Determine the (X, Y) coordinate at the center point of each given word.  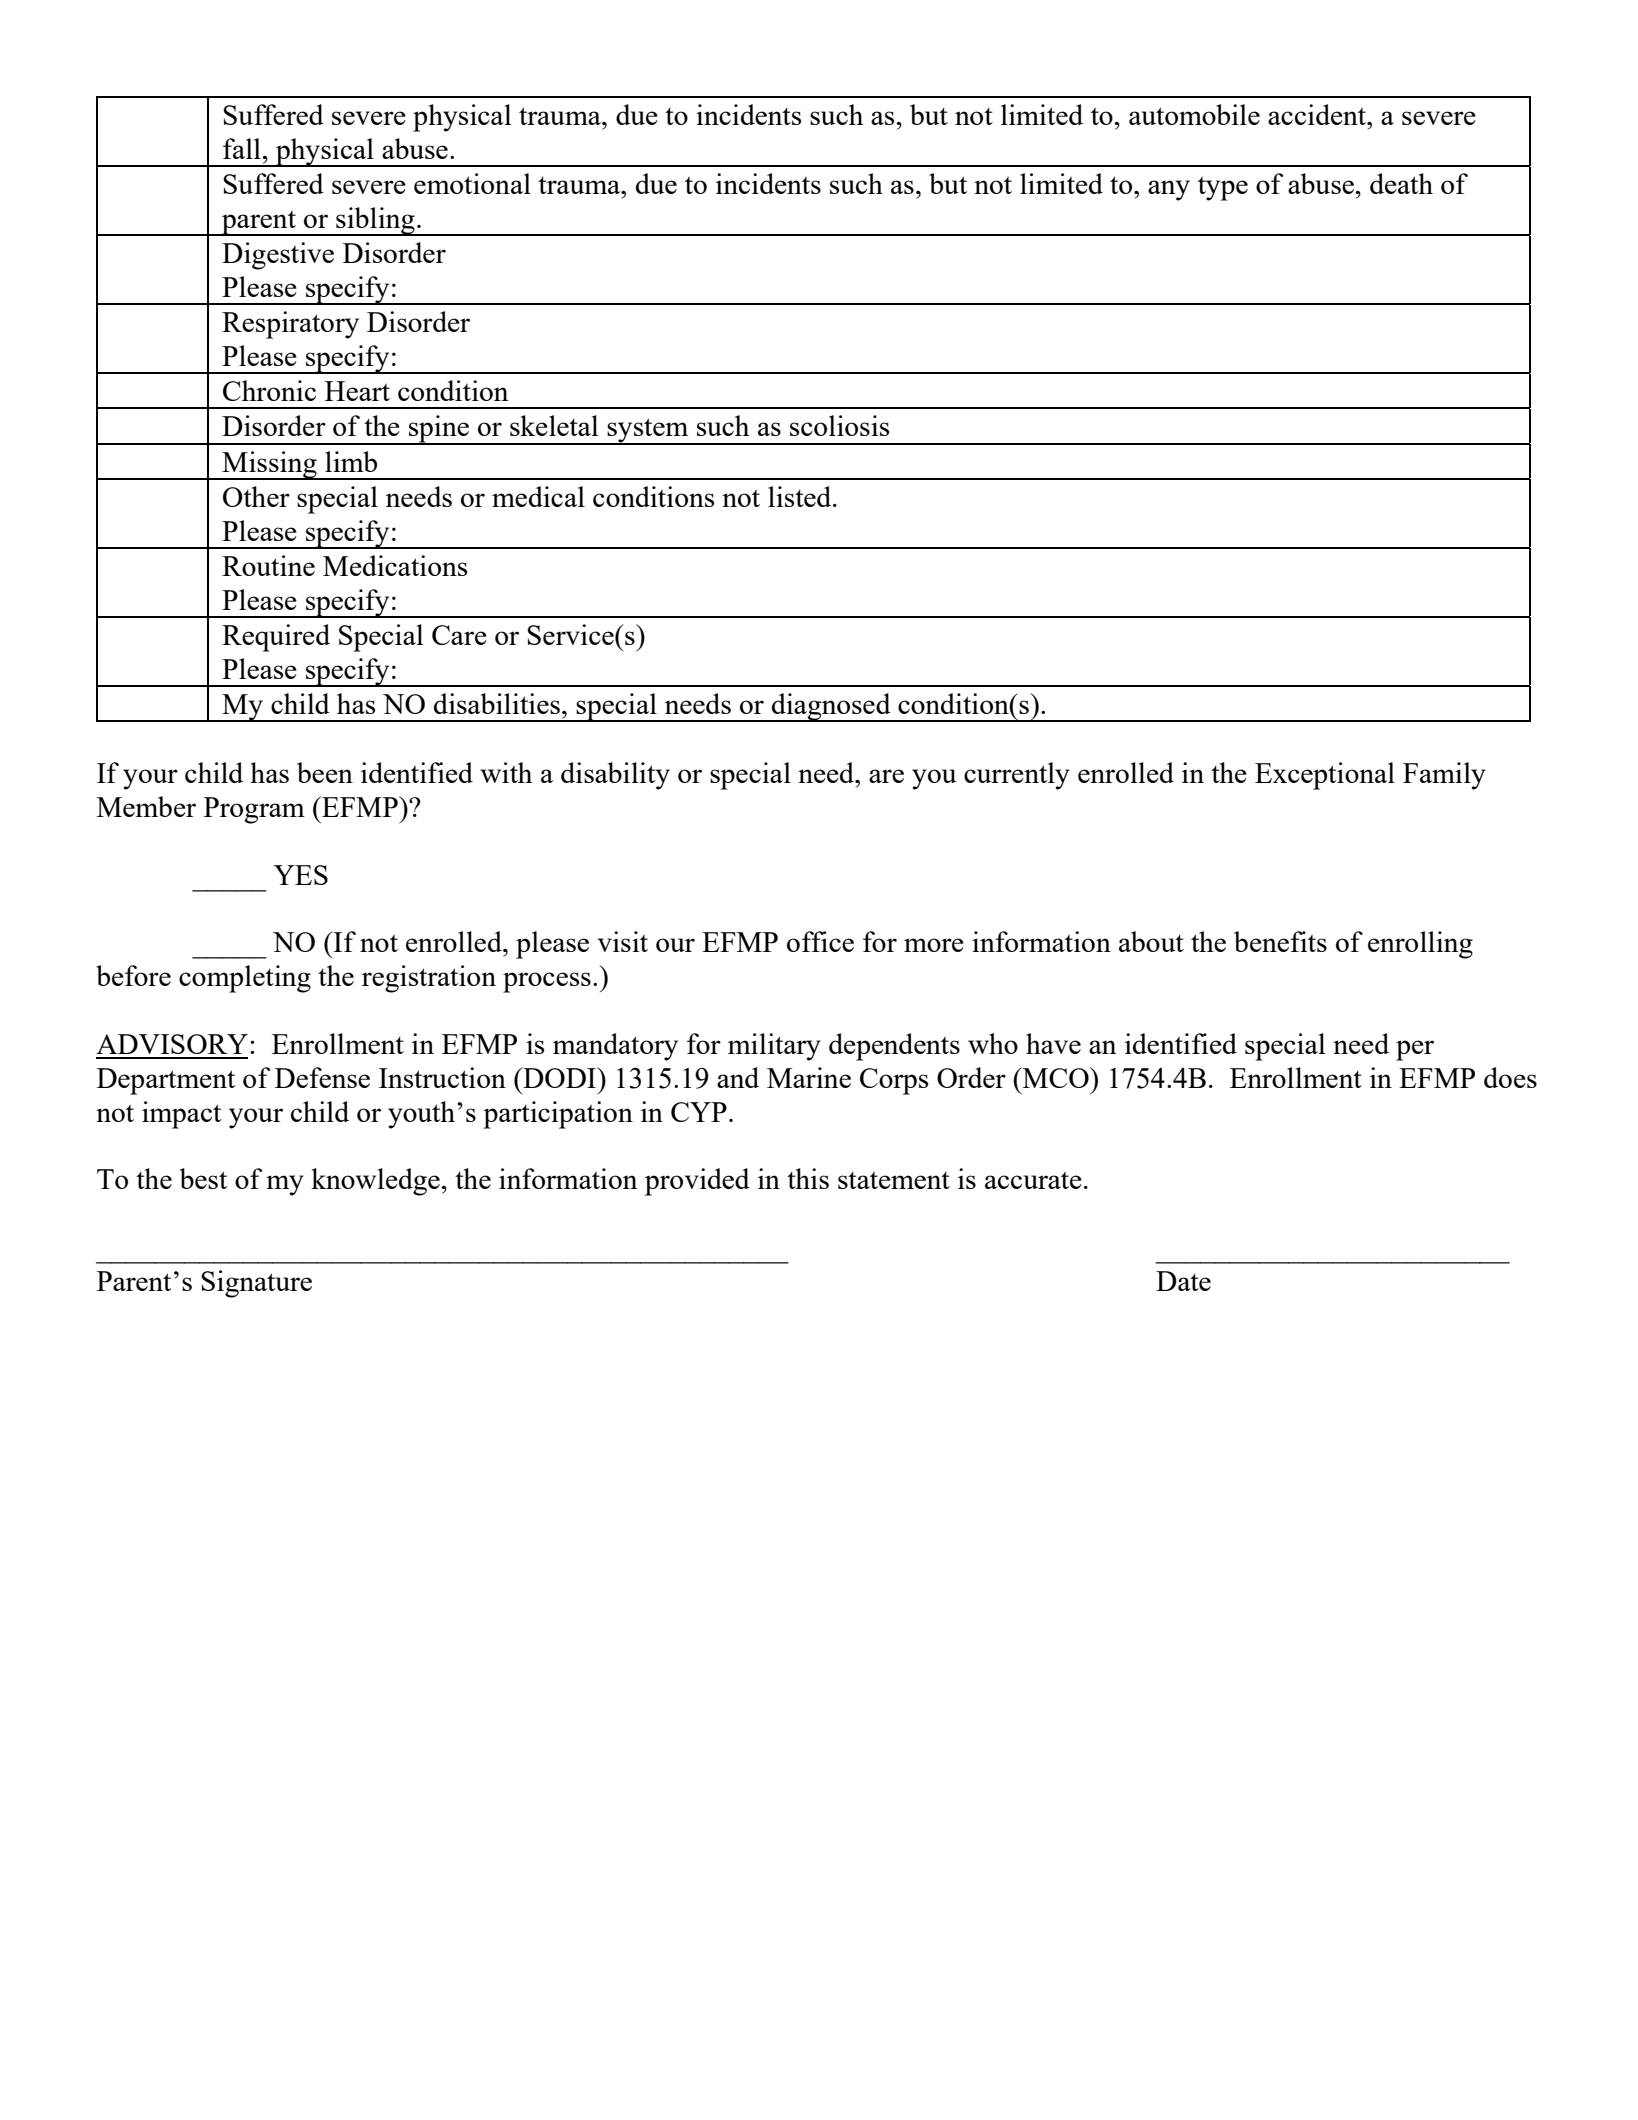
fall (242, 148)
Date (1183, 1281)
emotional (472, 183)
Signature (256, 1284)
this (808, 1178)
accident (1318, 114)
